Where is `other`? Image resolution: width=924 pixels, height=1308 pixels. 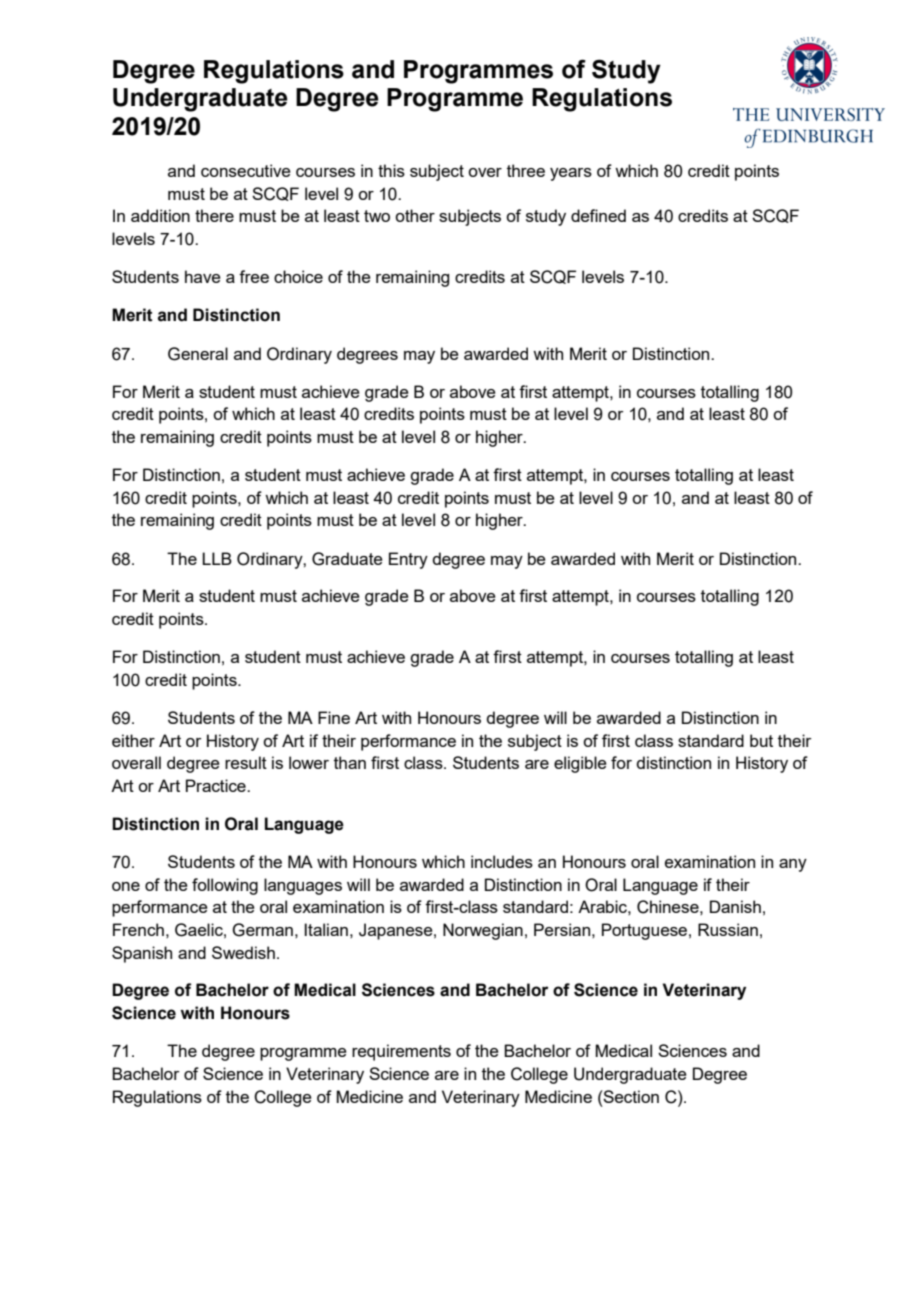
other is located at coordinates (415, 215).
